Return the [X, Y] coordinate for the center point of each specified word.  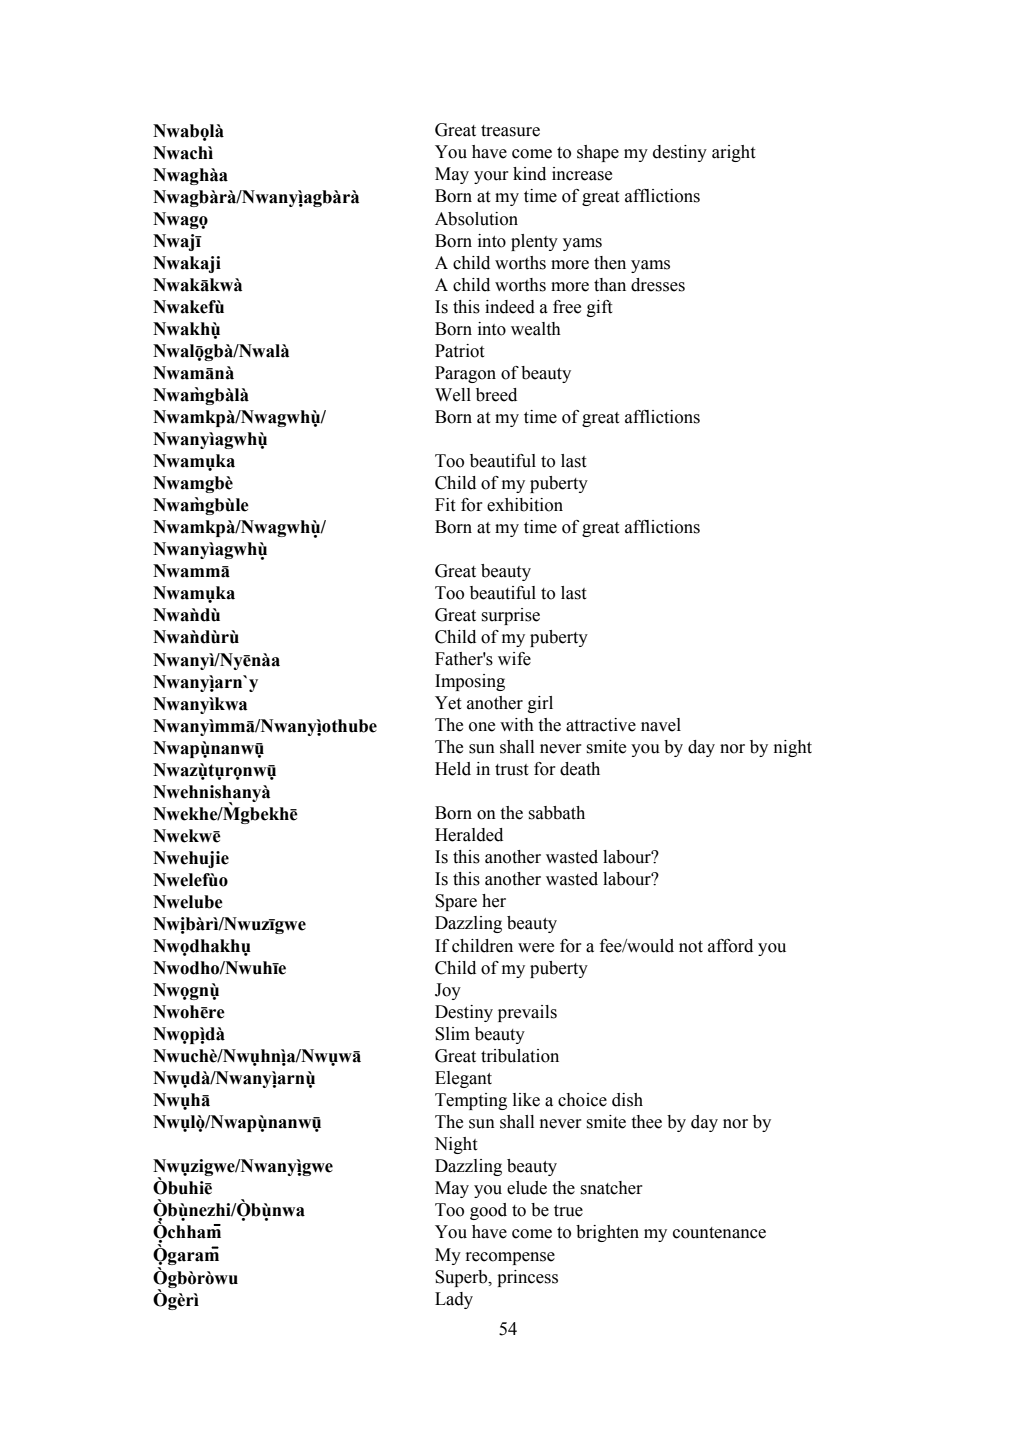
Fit [445, 505]
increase [582, 174]
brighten [607, 1233]
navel [661, 725]
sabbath [557, 813]
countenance [719, 1233]
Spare [456, 902]
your [491, 177]
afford [730, 946]
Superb [462, 1278]
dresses [658, 285]
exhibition [525, 505]
